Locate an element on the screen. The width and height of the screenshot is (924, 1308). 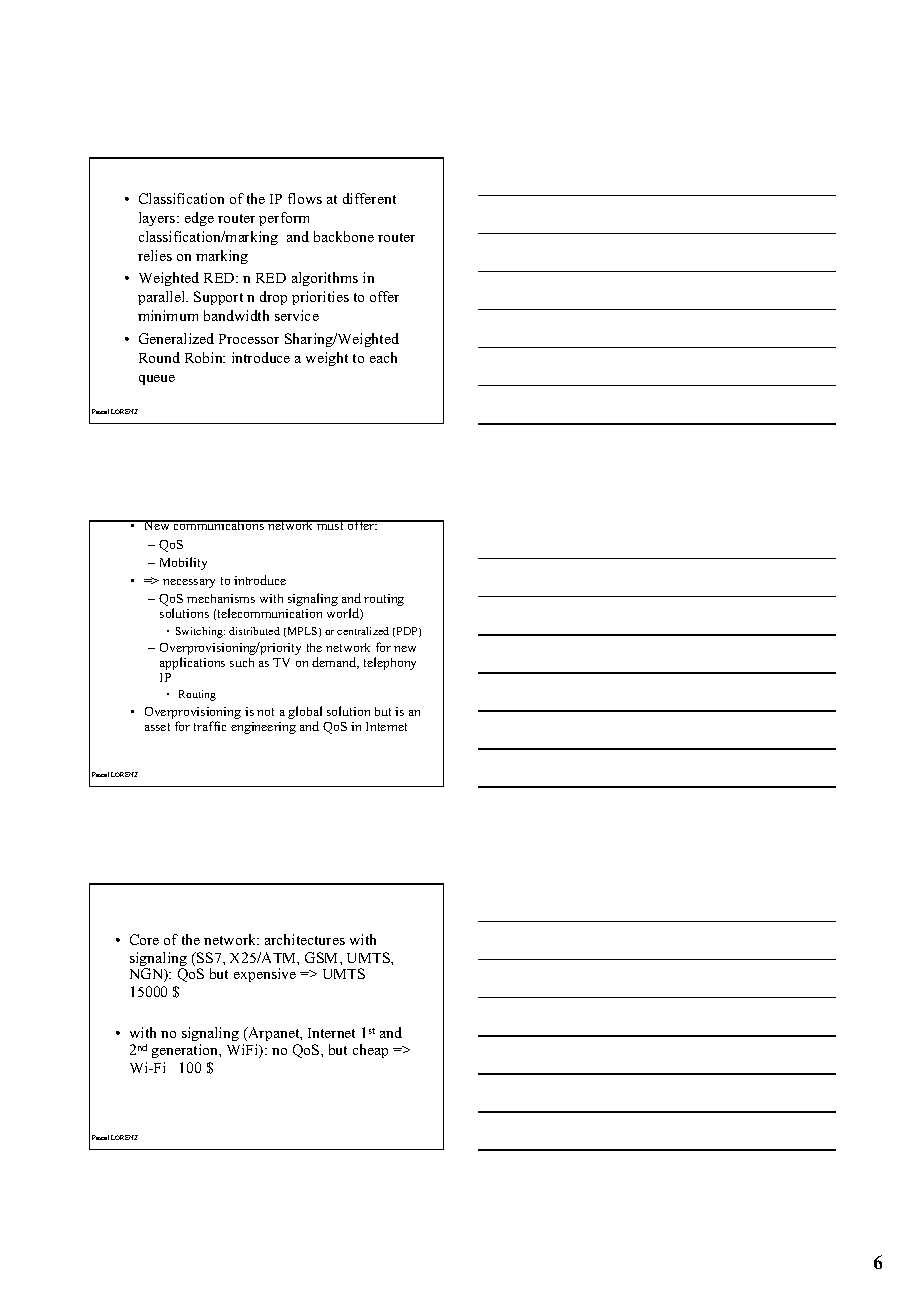
perform is located at coordinates (284, 219).
